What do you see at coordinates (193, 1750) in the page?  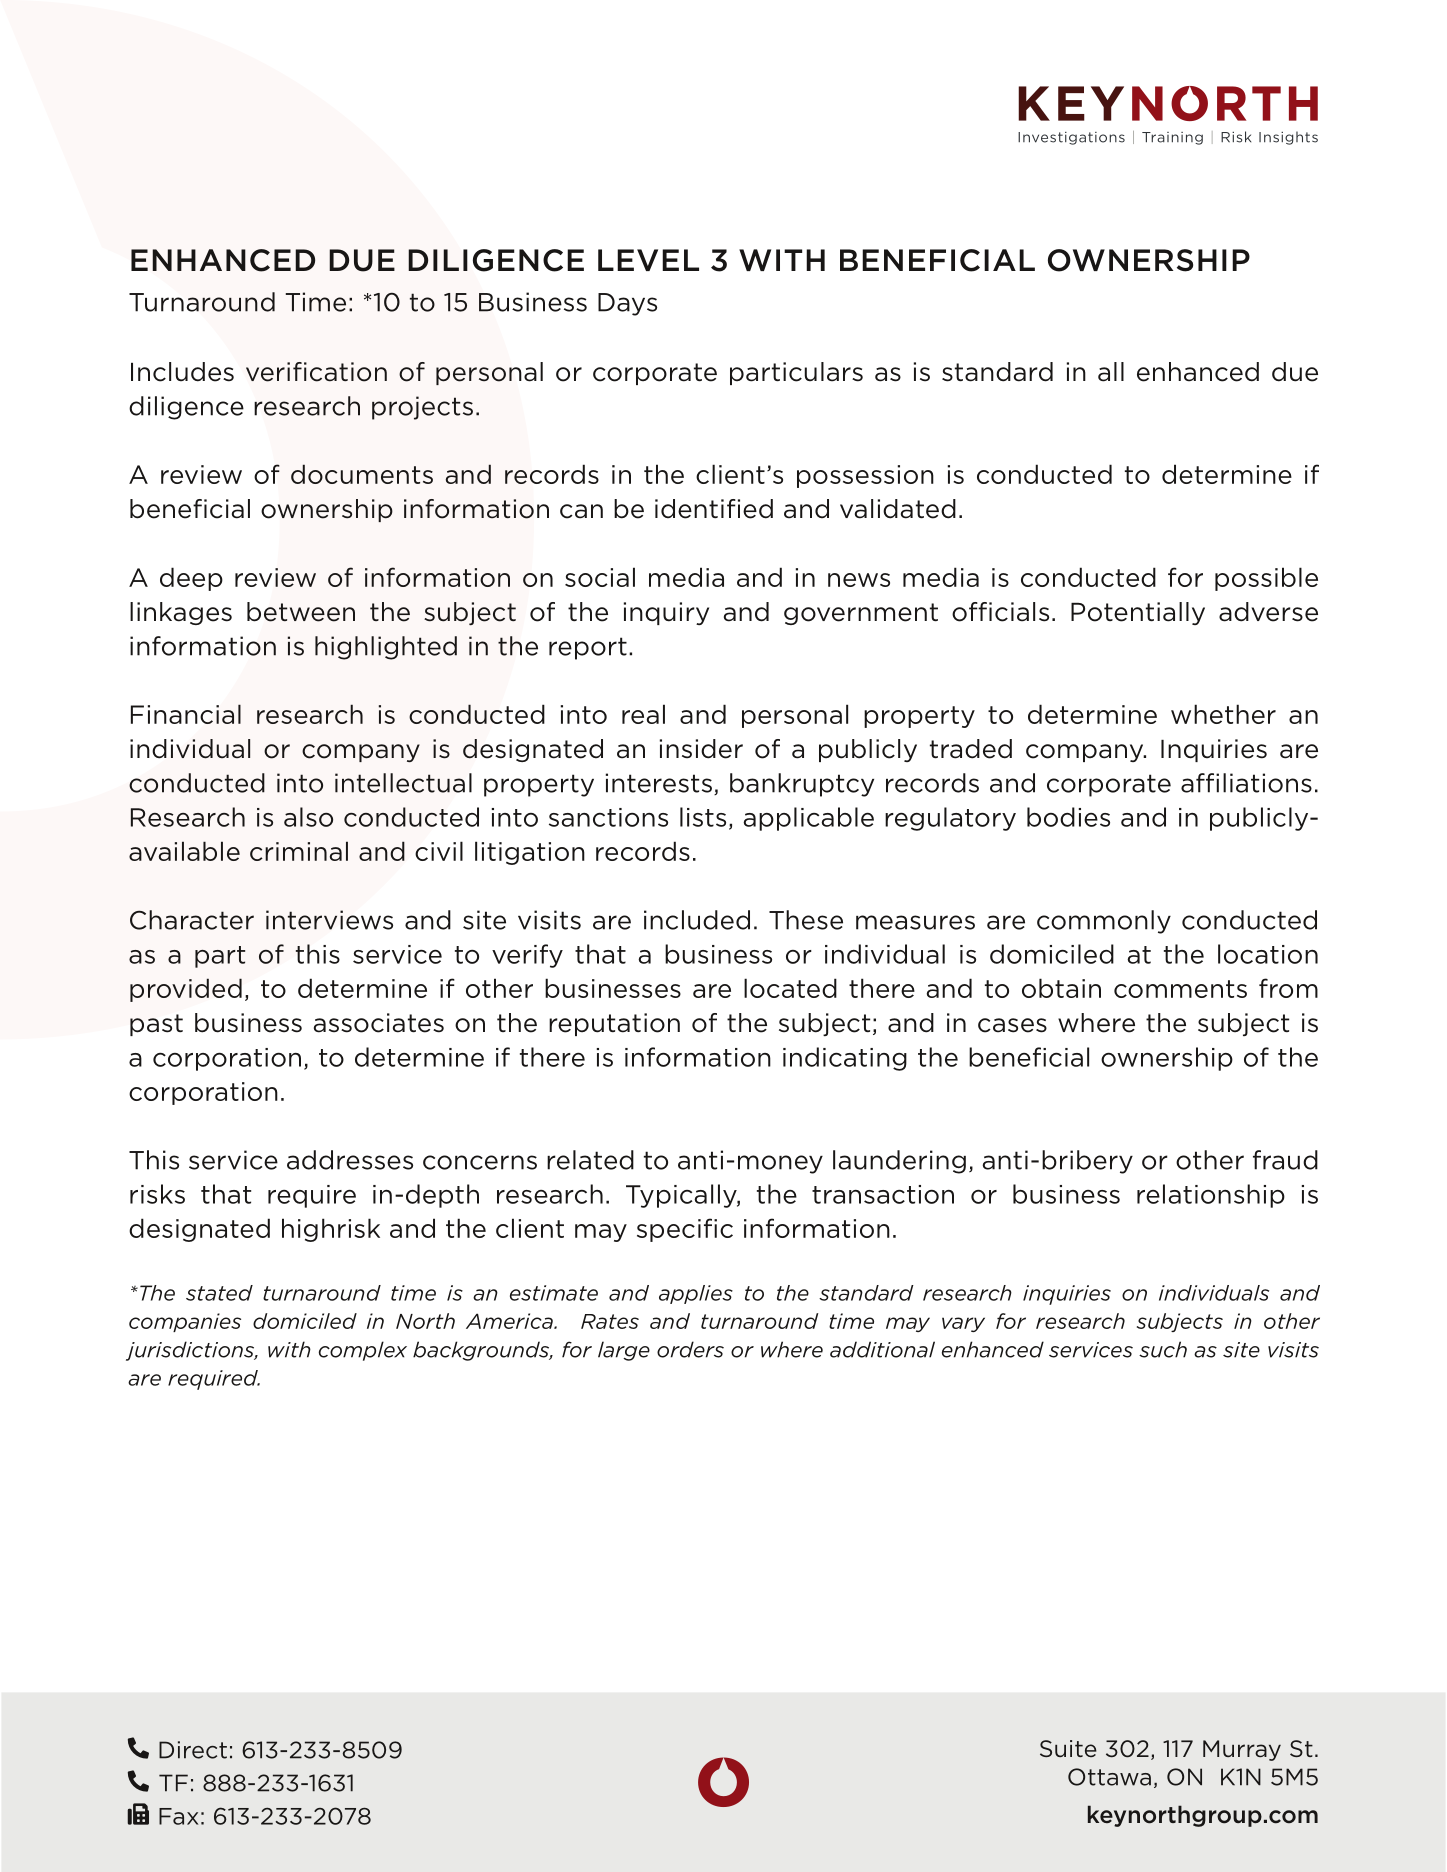 I see `Direct` at bounding box center [193, 1750].
